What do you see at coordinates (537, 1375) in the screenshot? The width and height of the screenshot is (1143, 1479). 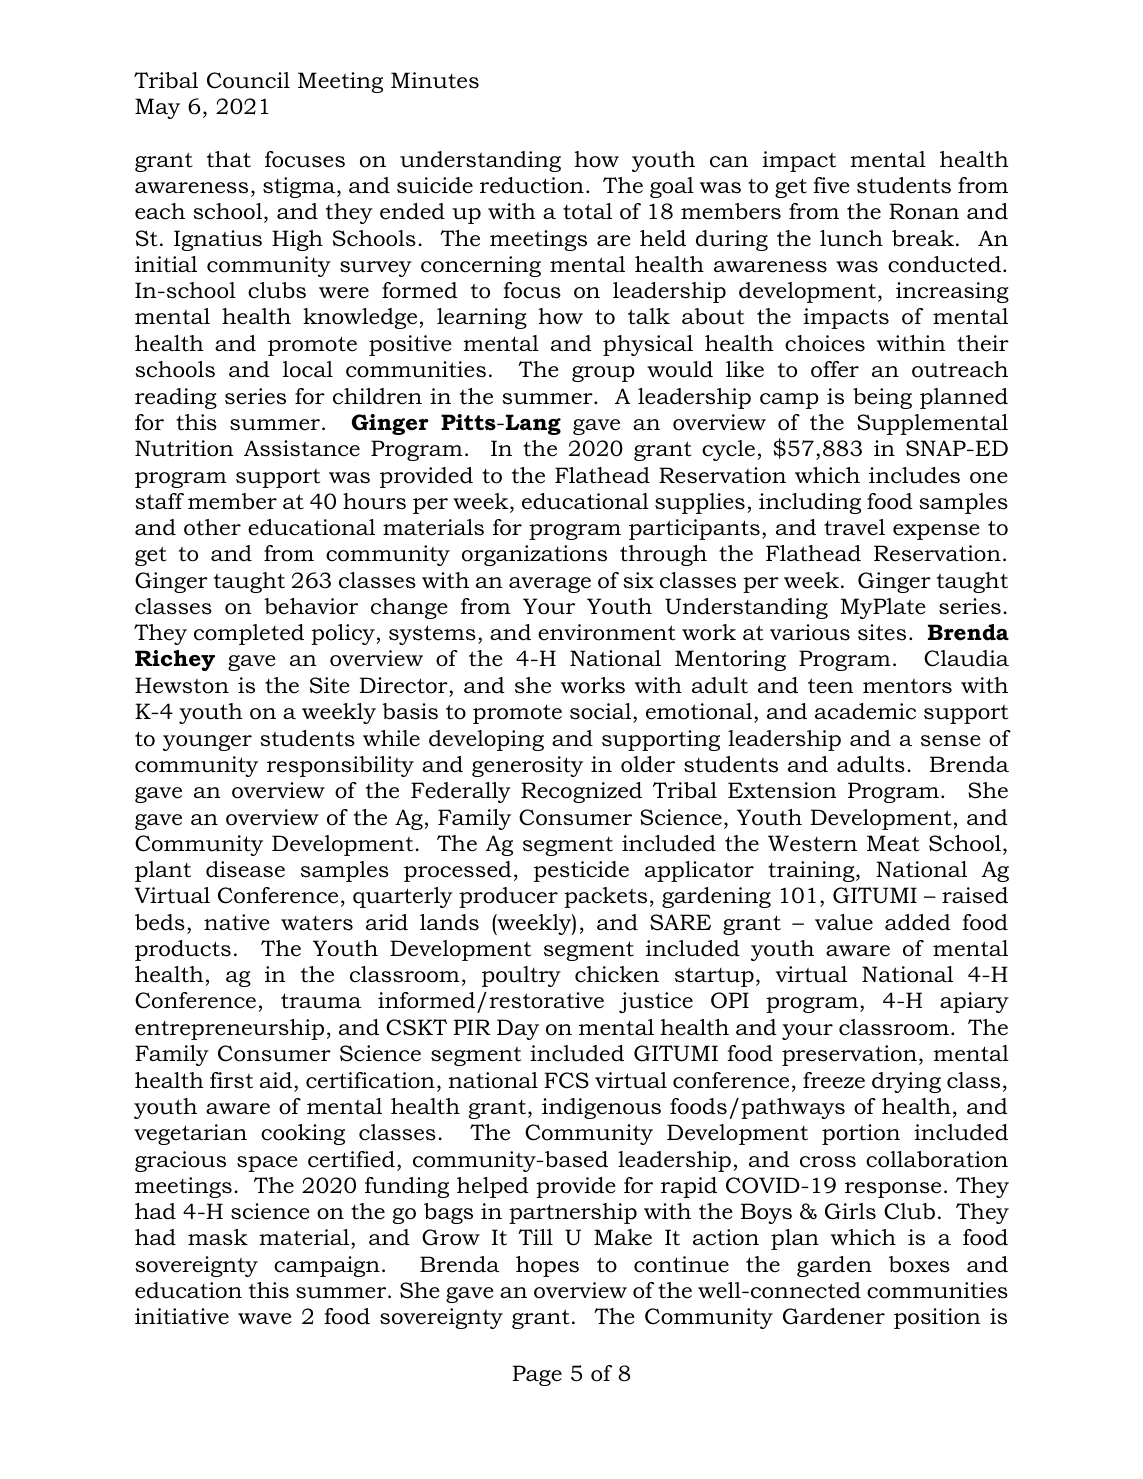 I see `Page` at bounding box center [537, 1375].
